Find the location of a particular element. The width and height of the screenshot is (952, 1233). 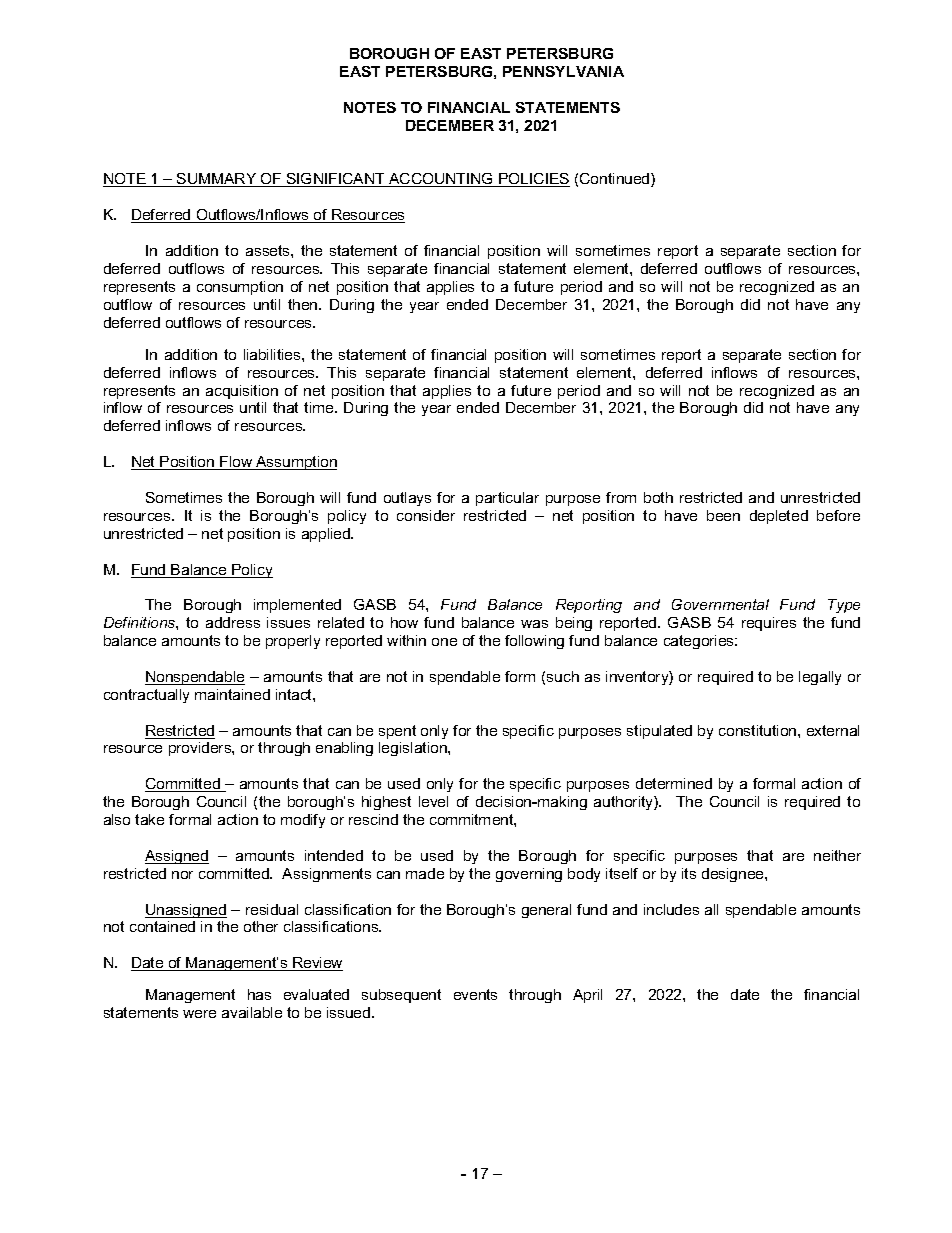

were is located at coordinates (199, 1014).
